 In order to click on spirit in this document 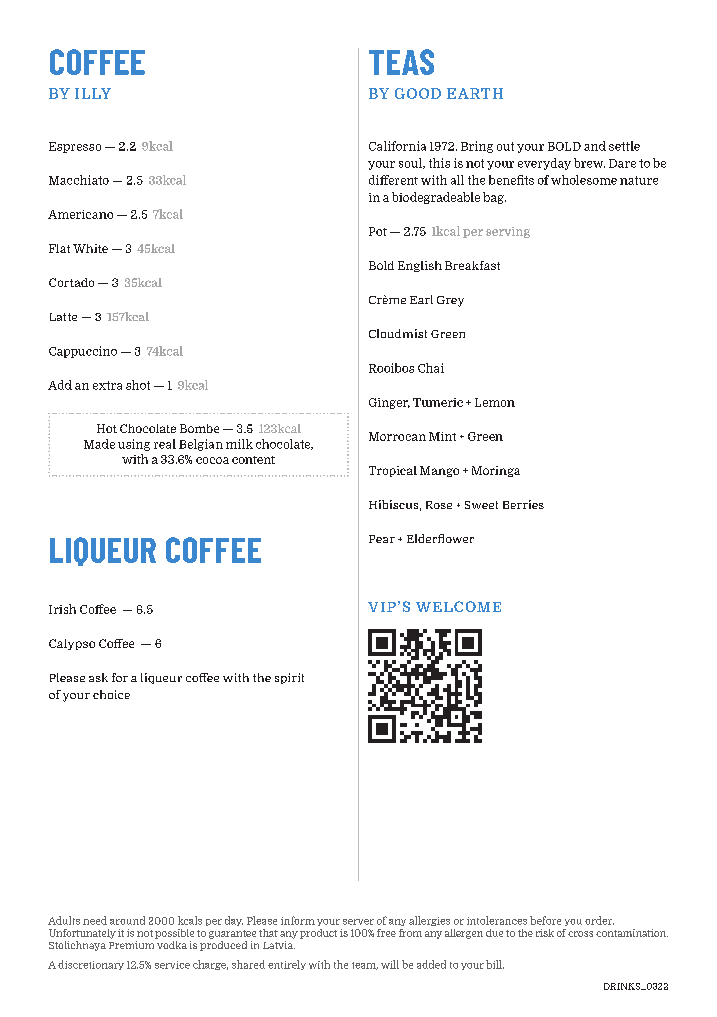, I will do `click(289, 678)`.
